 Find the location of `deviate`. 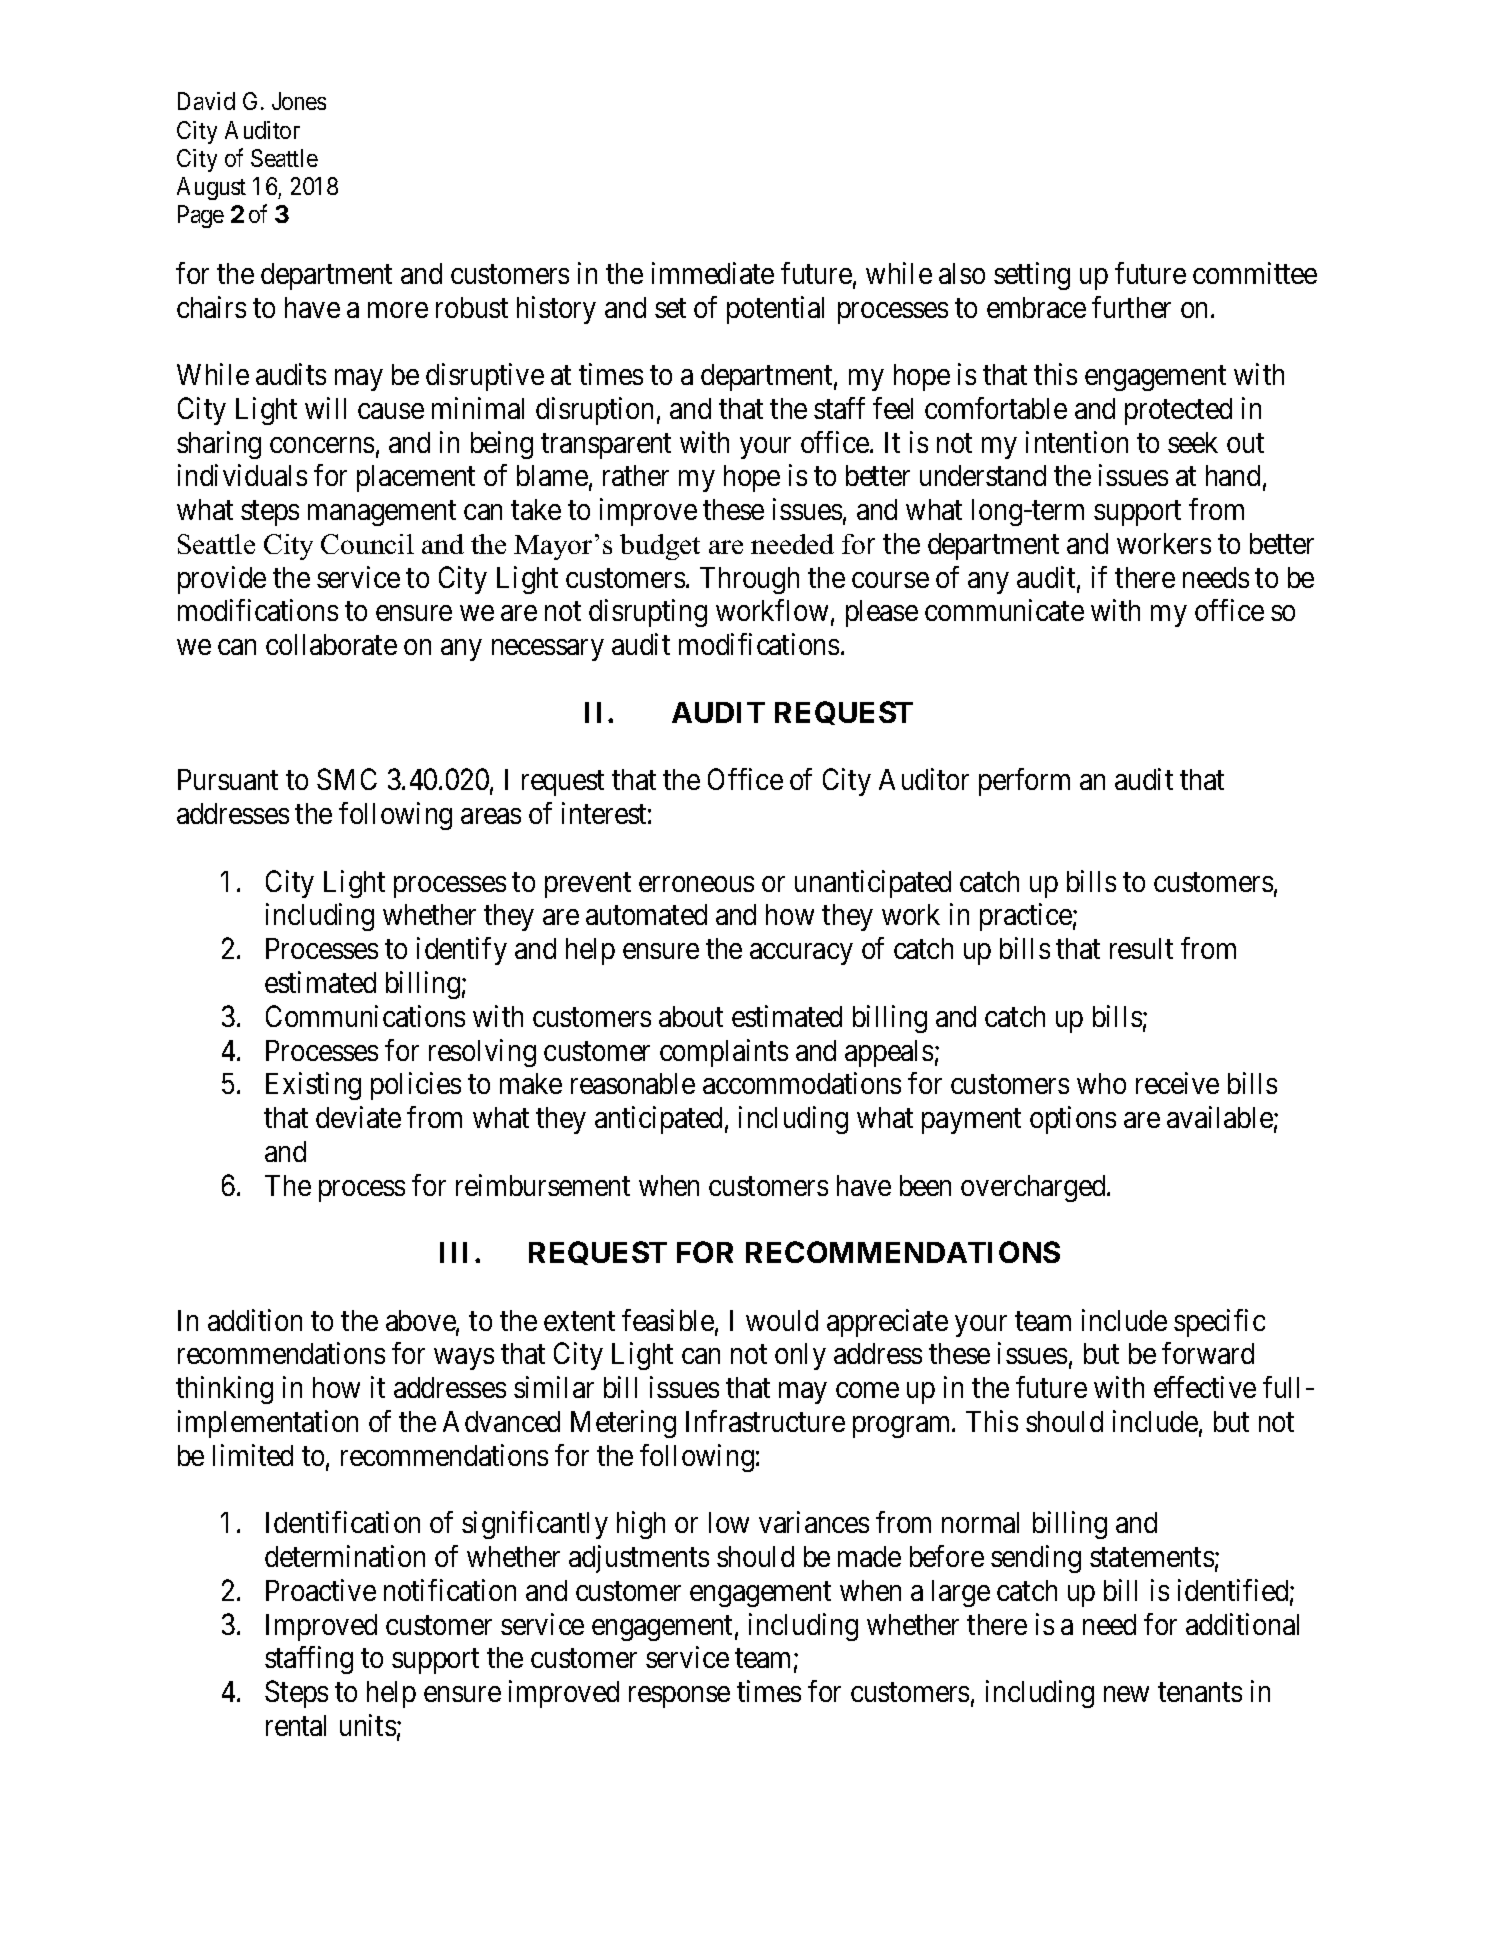

deviate is located at coordinates (358, 1117).
